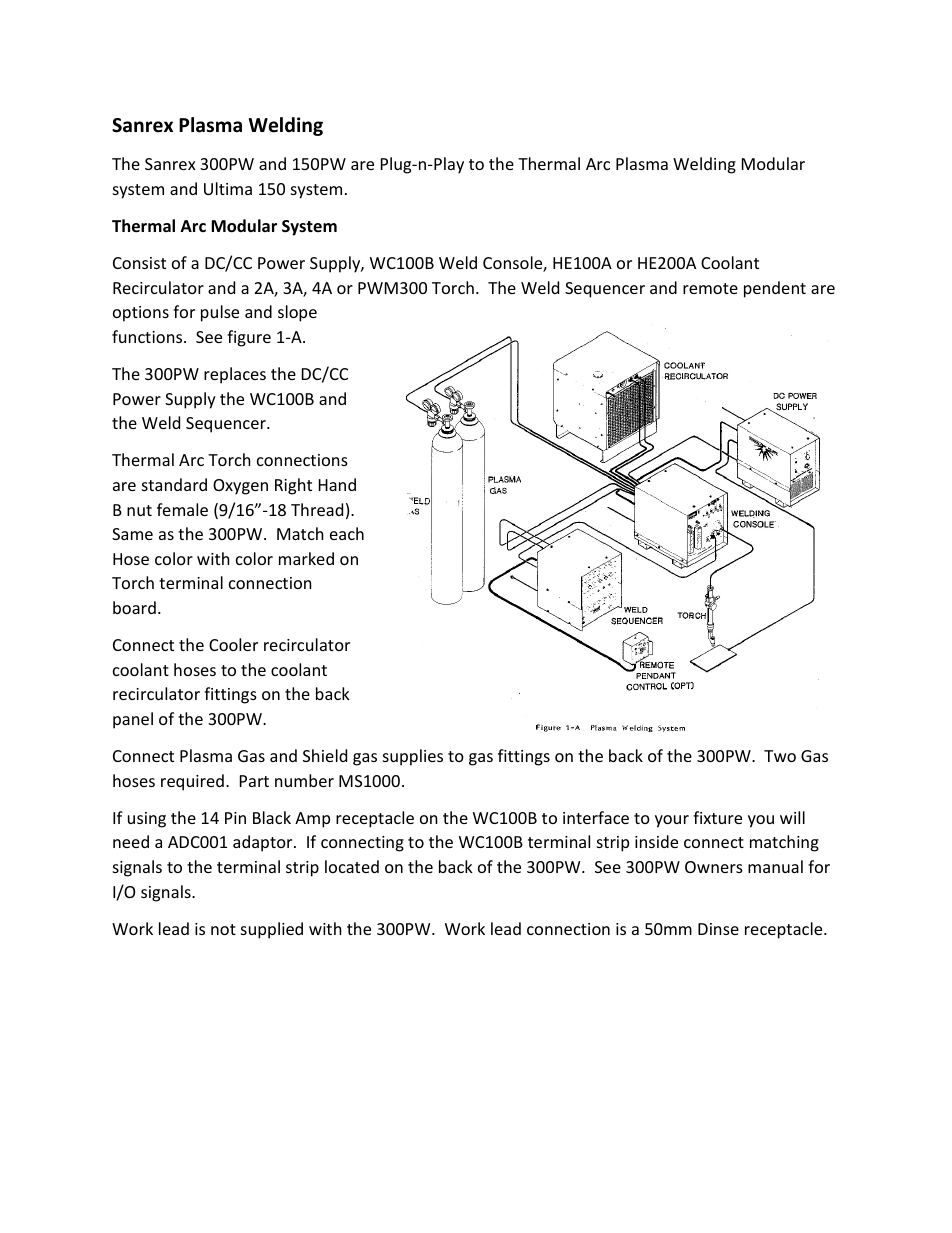  I want to click on remote, so click(710, 288).
